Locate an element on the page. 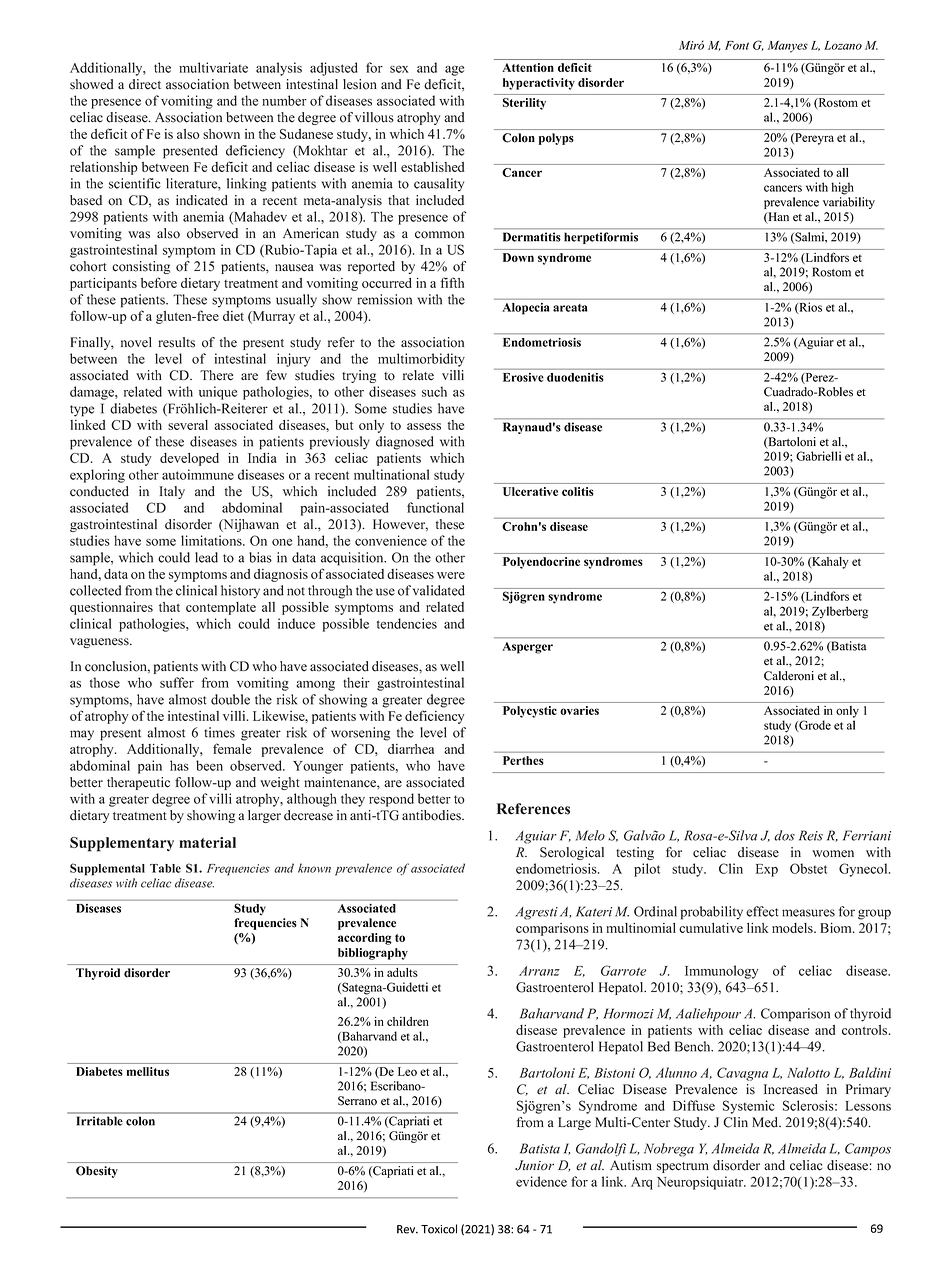 Image resolution: width=952 pixels, height=1270 pixels. Obesity is located at coordinates (97, 1172).
